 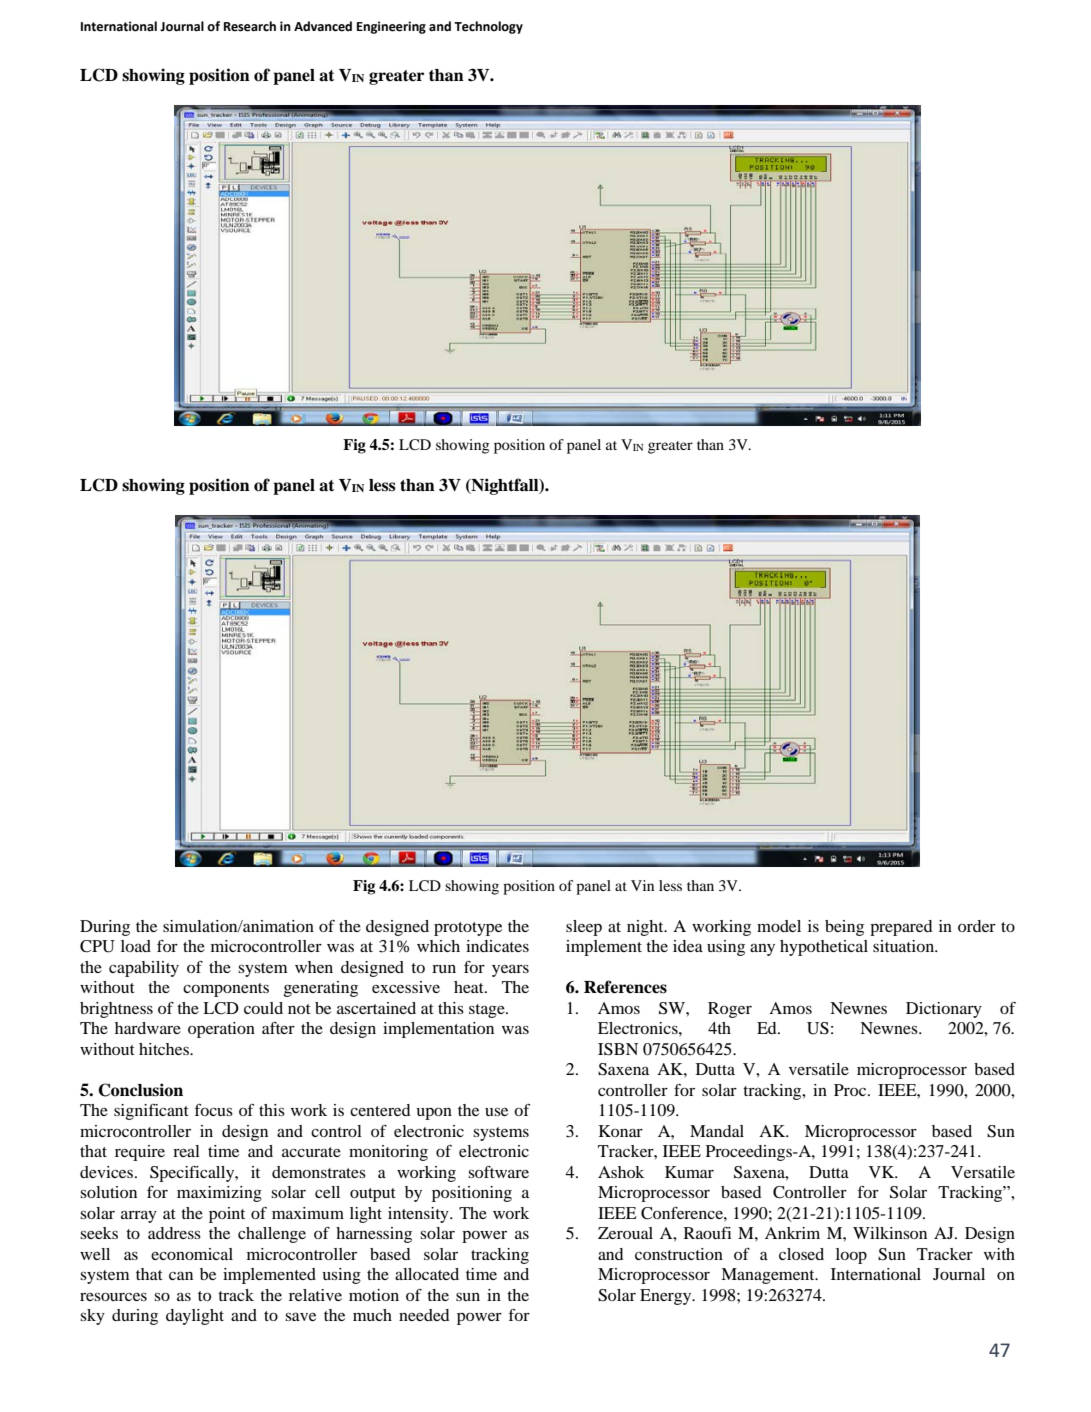 What do you see at coordinates (323, 26) in the screenshot?
I see `Advanced` at bounding box center [323, 26].
